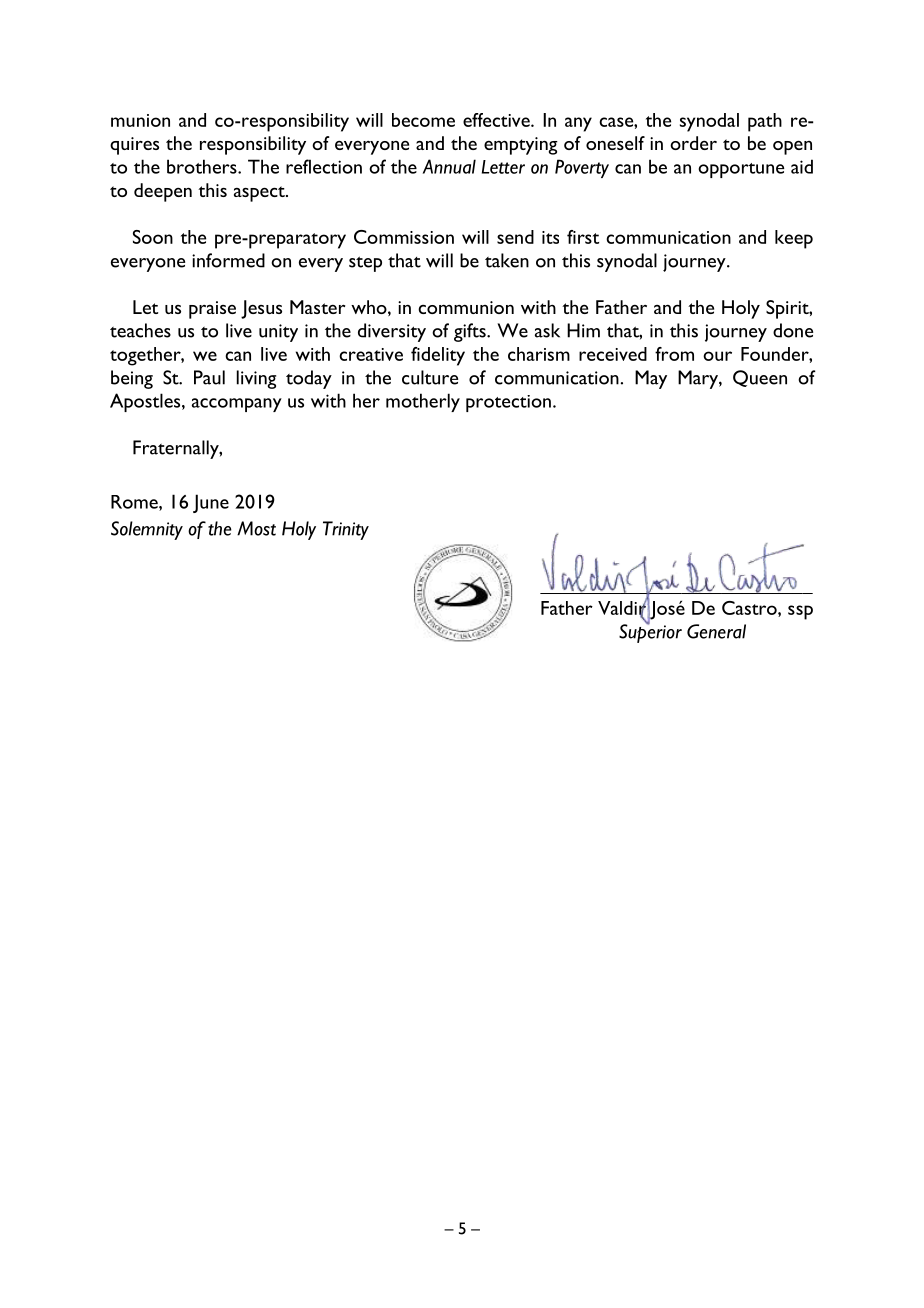  I want to click on Solemnity, so click(147, 530).
